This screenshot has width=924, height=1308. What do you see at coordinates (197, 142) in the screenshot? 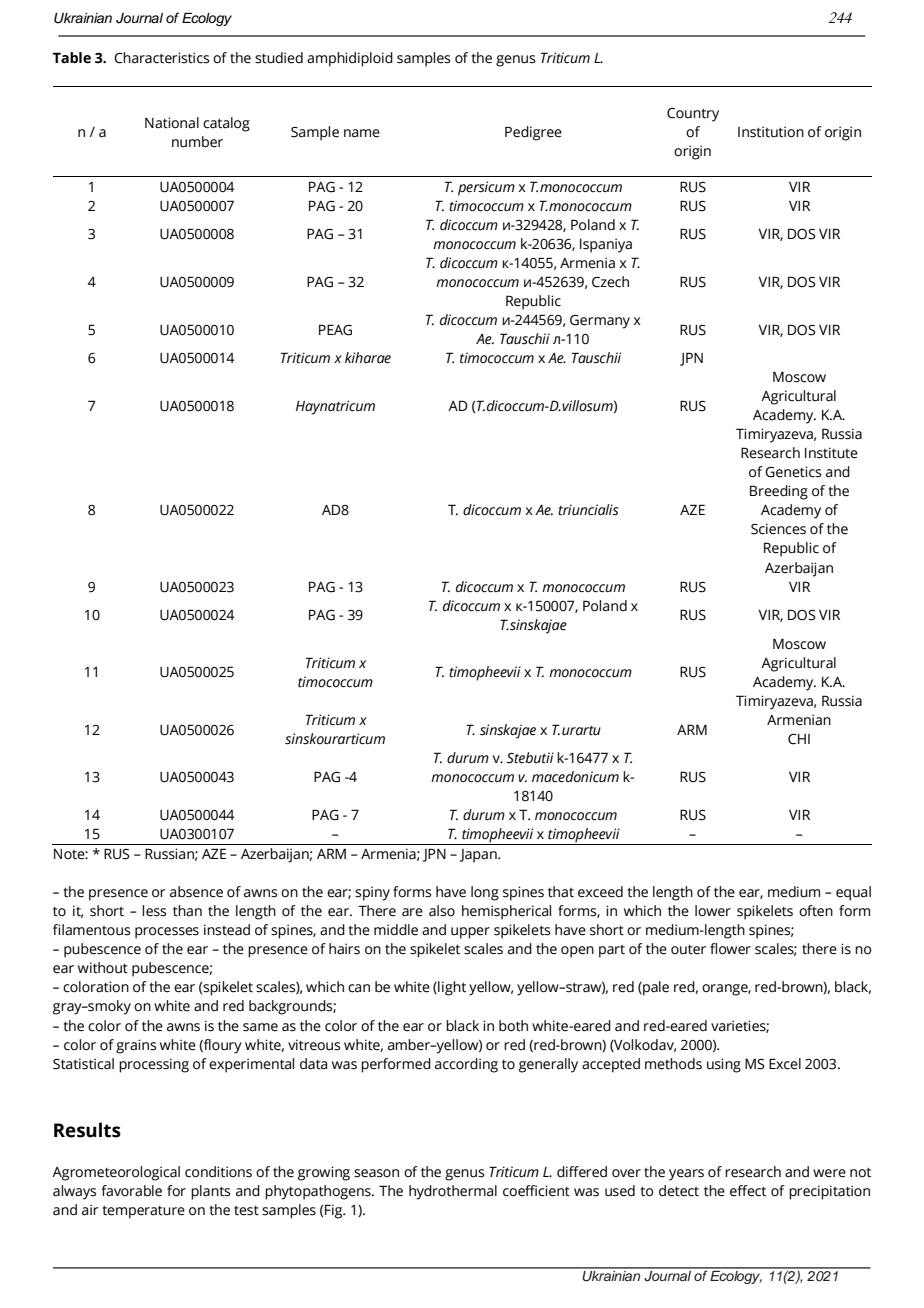
I see `number` at bounding box center [197, 142].
